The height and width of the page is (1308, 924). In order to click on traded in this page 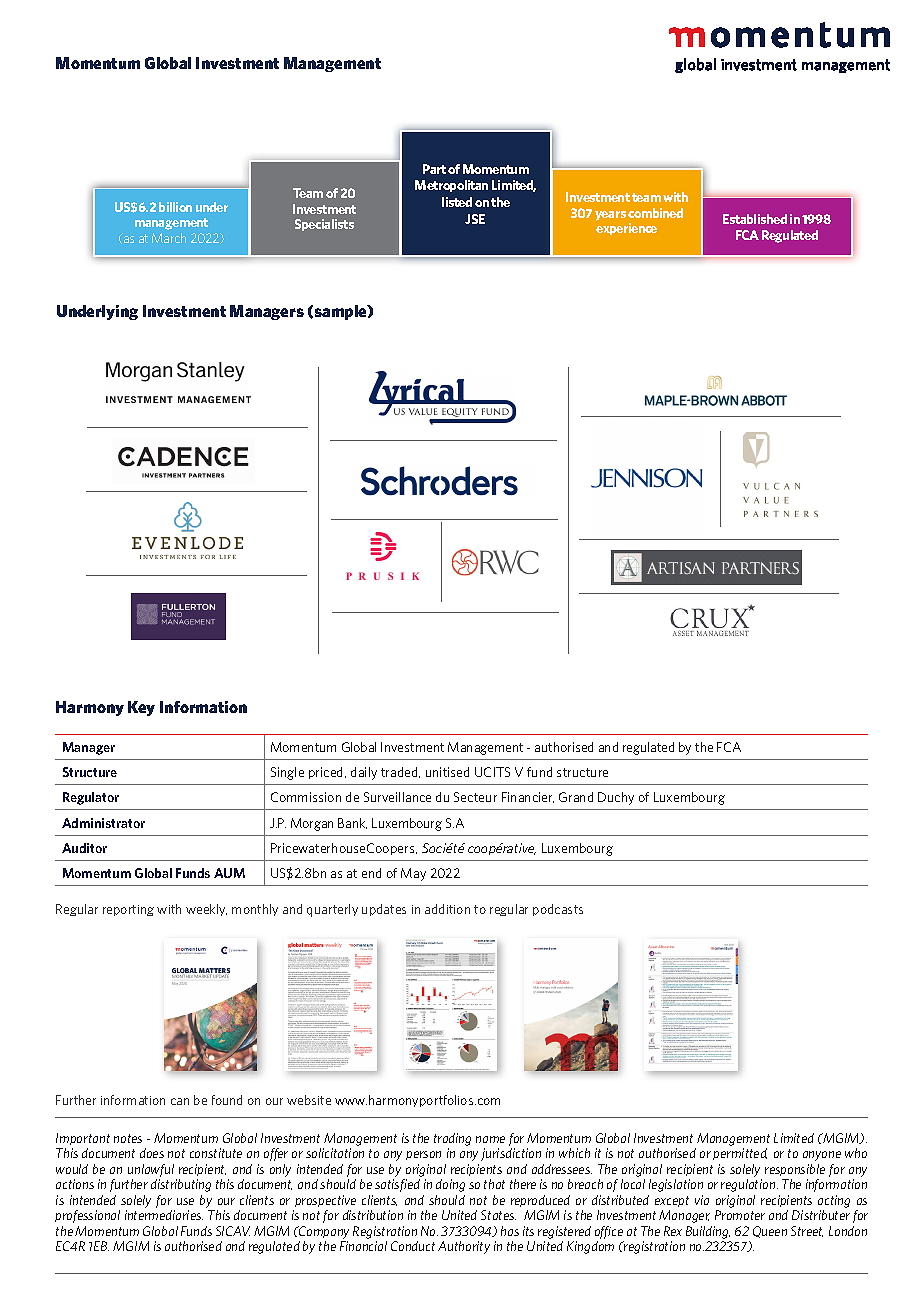, I will do `click(400, 772)`.
